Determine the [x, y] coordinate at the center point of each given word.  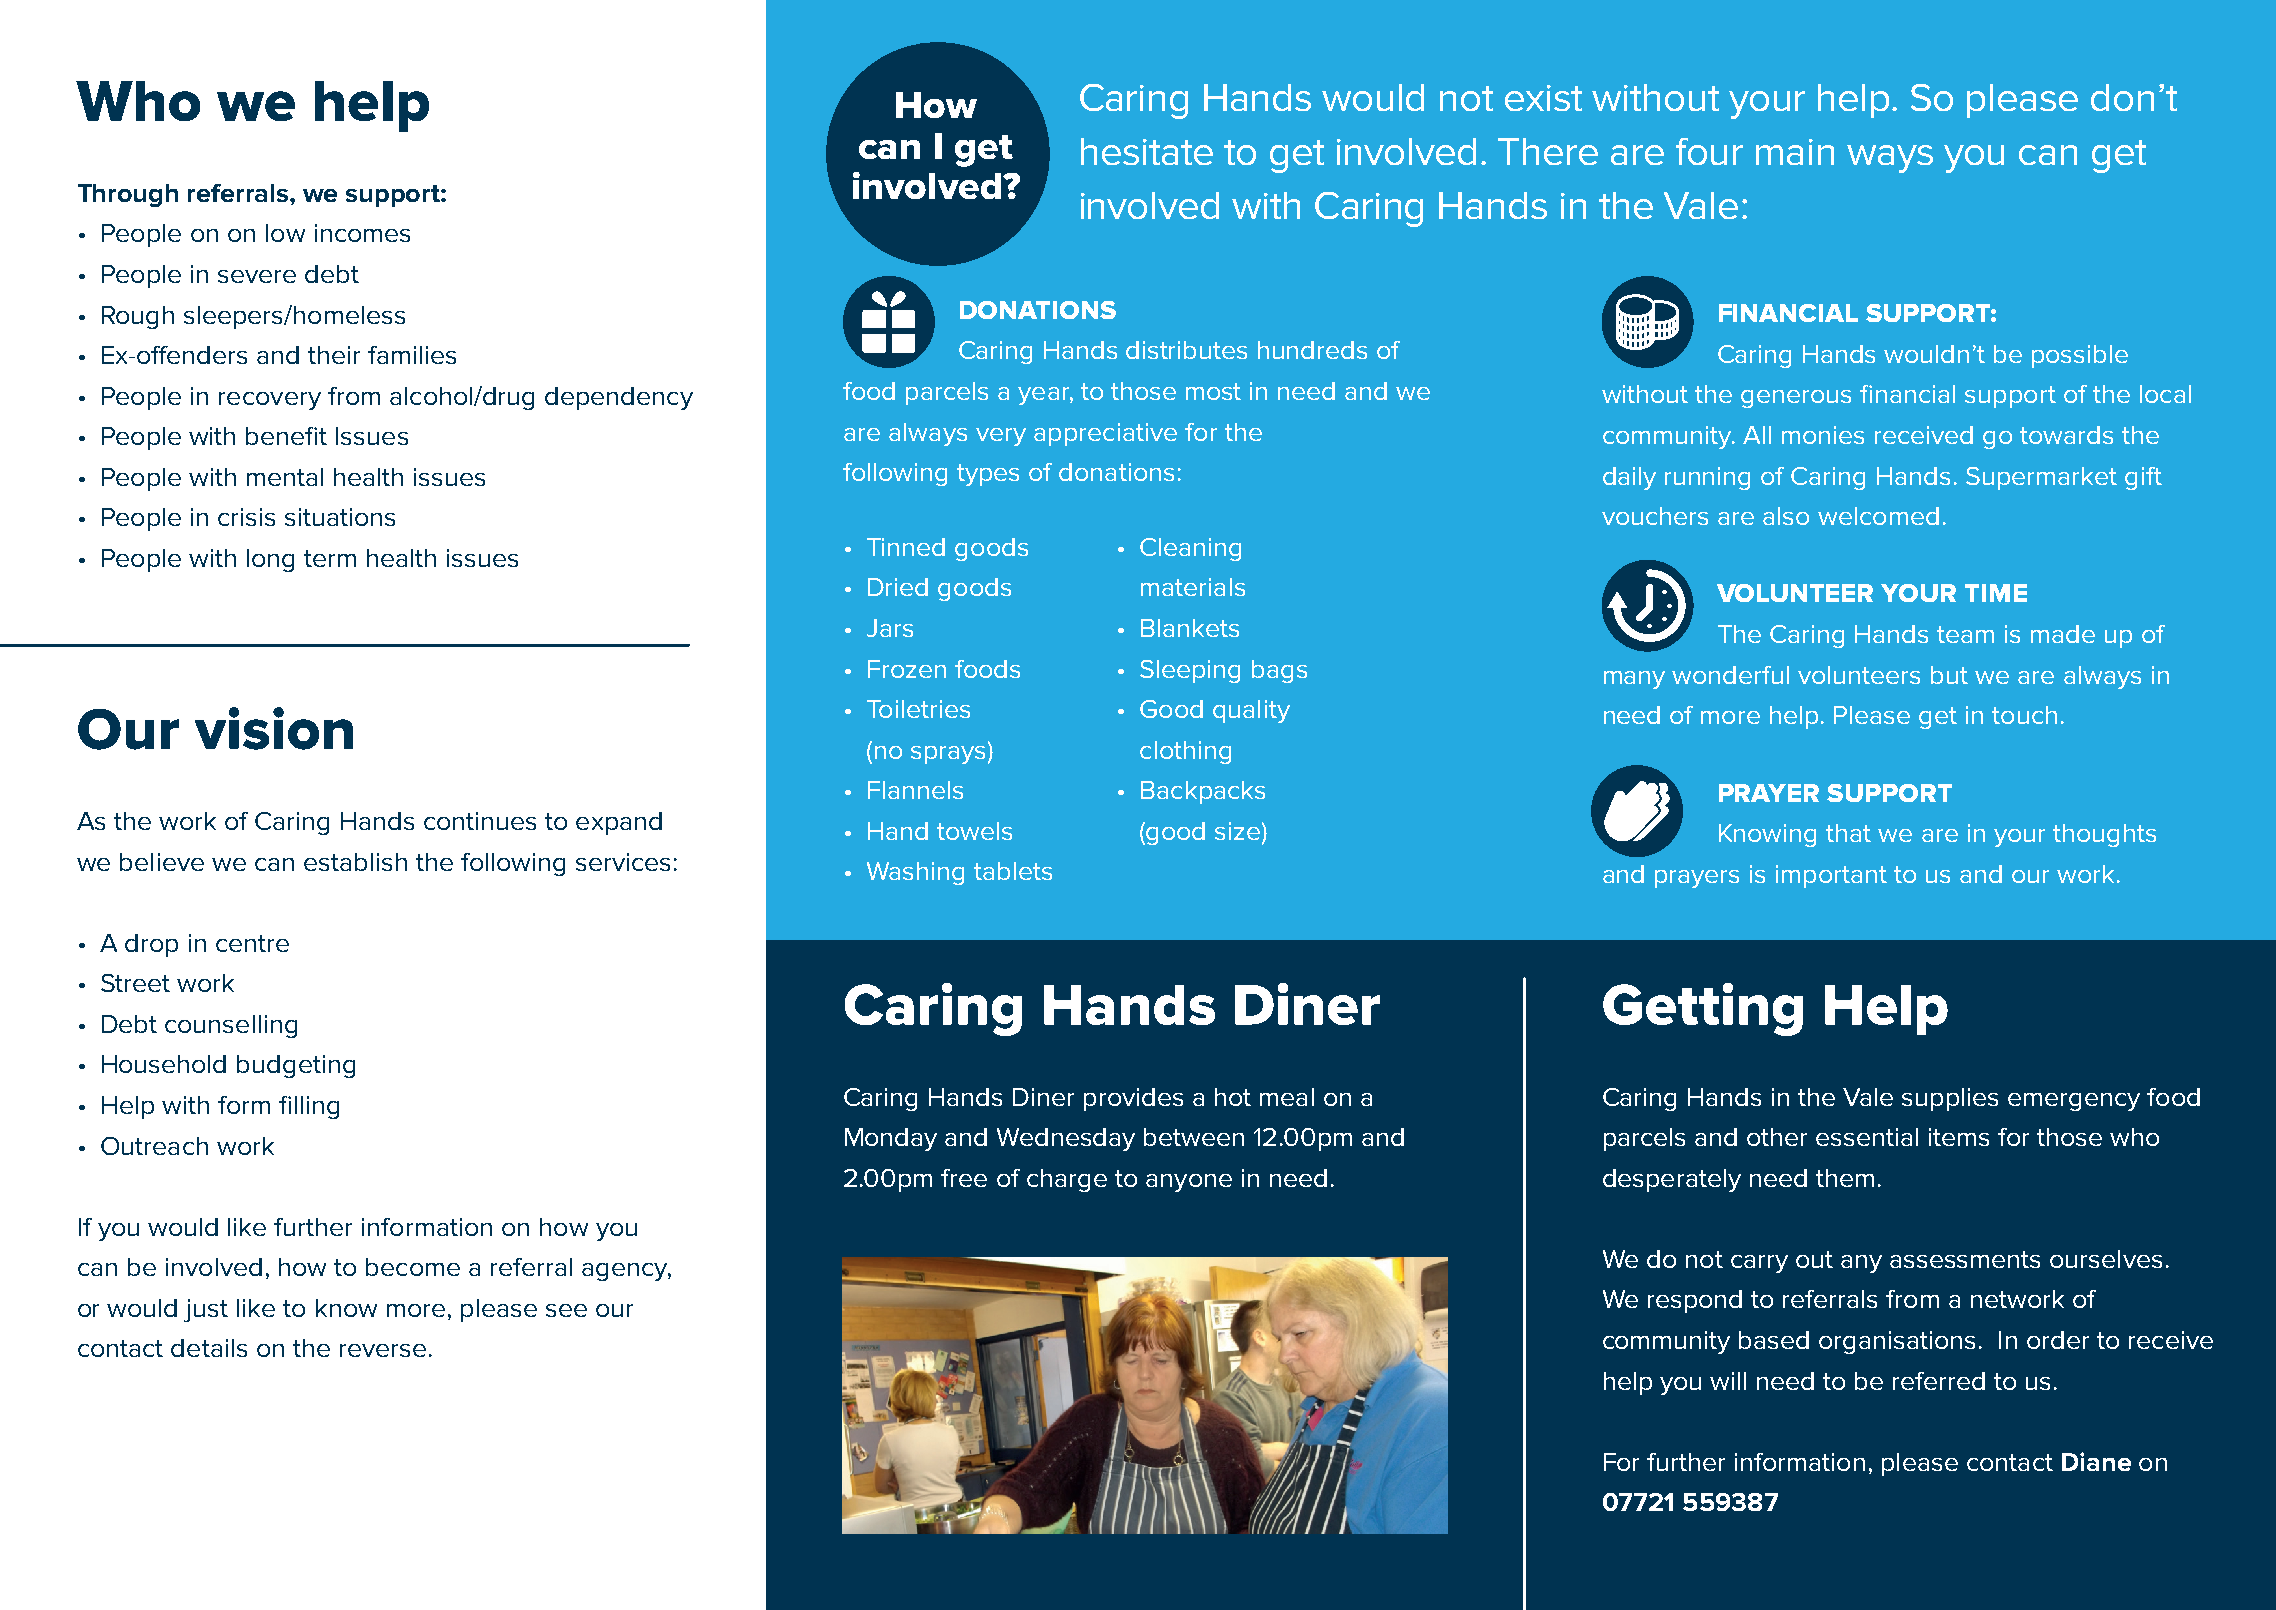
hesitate [1147, 151]
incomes [362, 233]
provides [1133, 1099]
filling [309, 1107]
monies [1823, 435]
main [1795, 152]
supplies [1950, 1099]
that [1848, 833]
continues [480, 821]
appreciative [1105, 434]
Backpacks [1203, 792]
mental [285, 477]
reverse [383, 1350]
